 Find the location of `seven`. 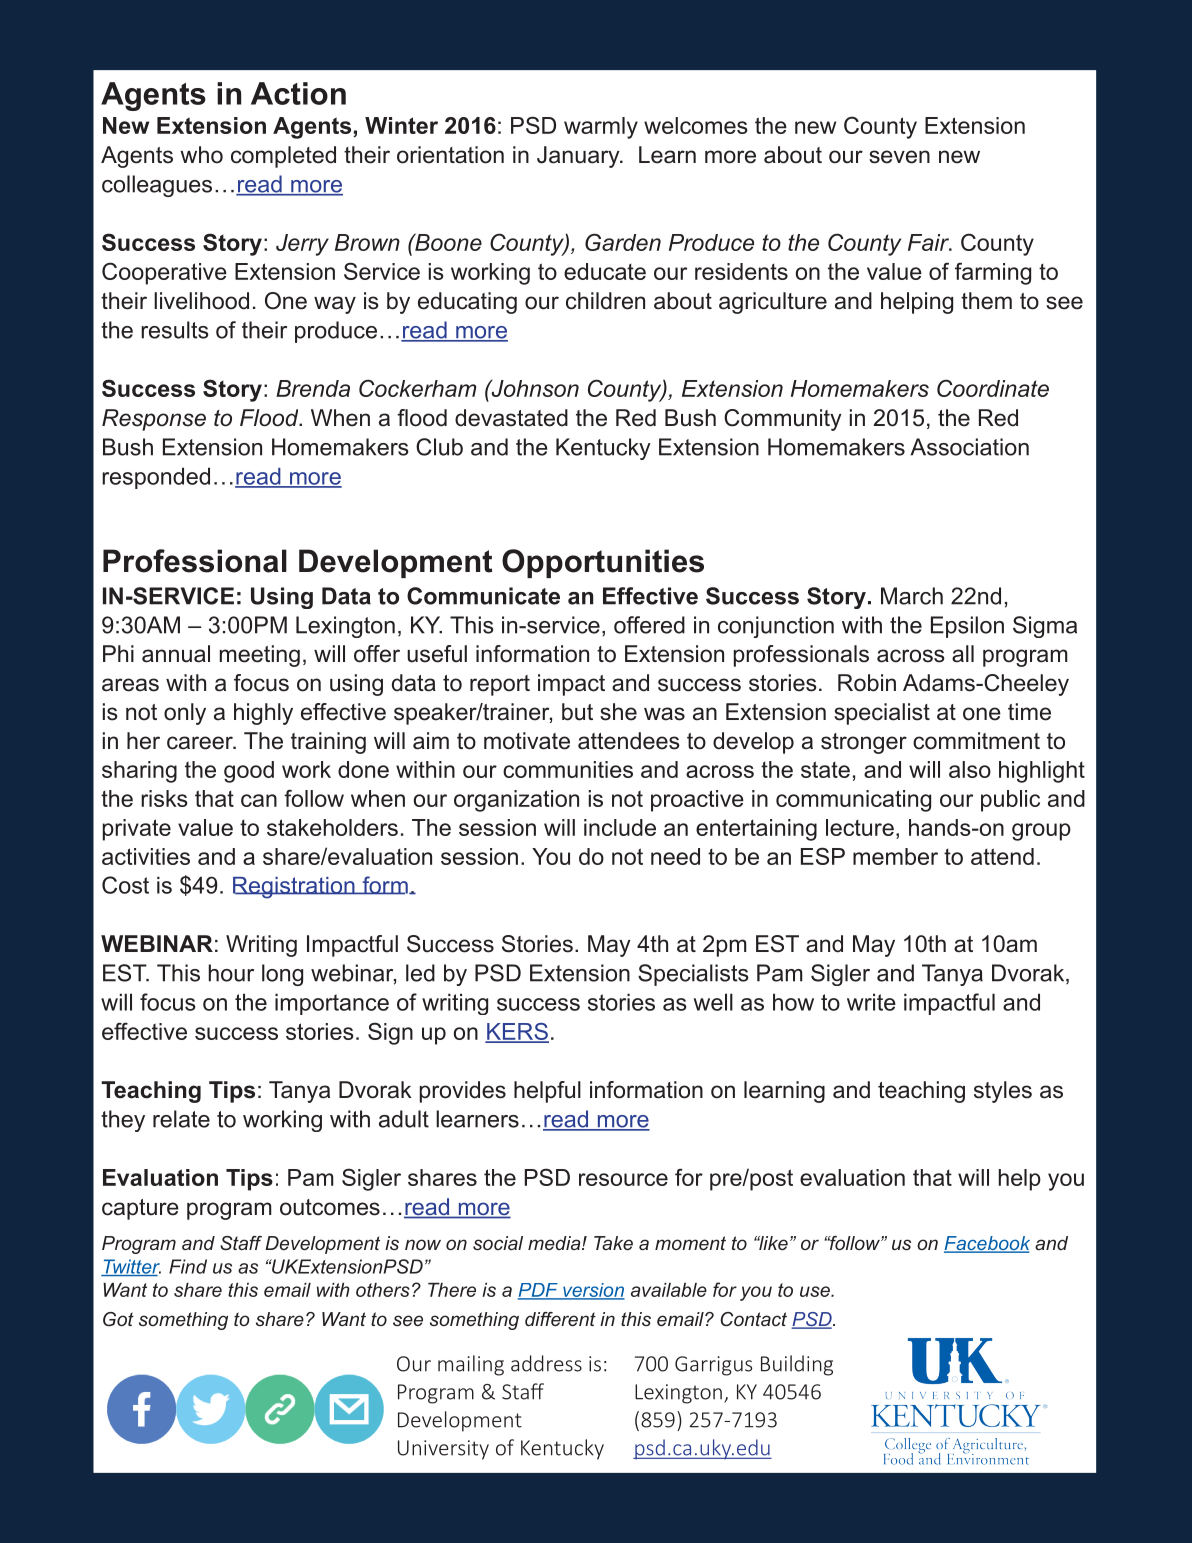

seven is located at coordinates (899, 157).
